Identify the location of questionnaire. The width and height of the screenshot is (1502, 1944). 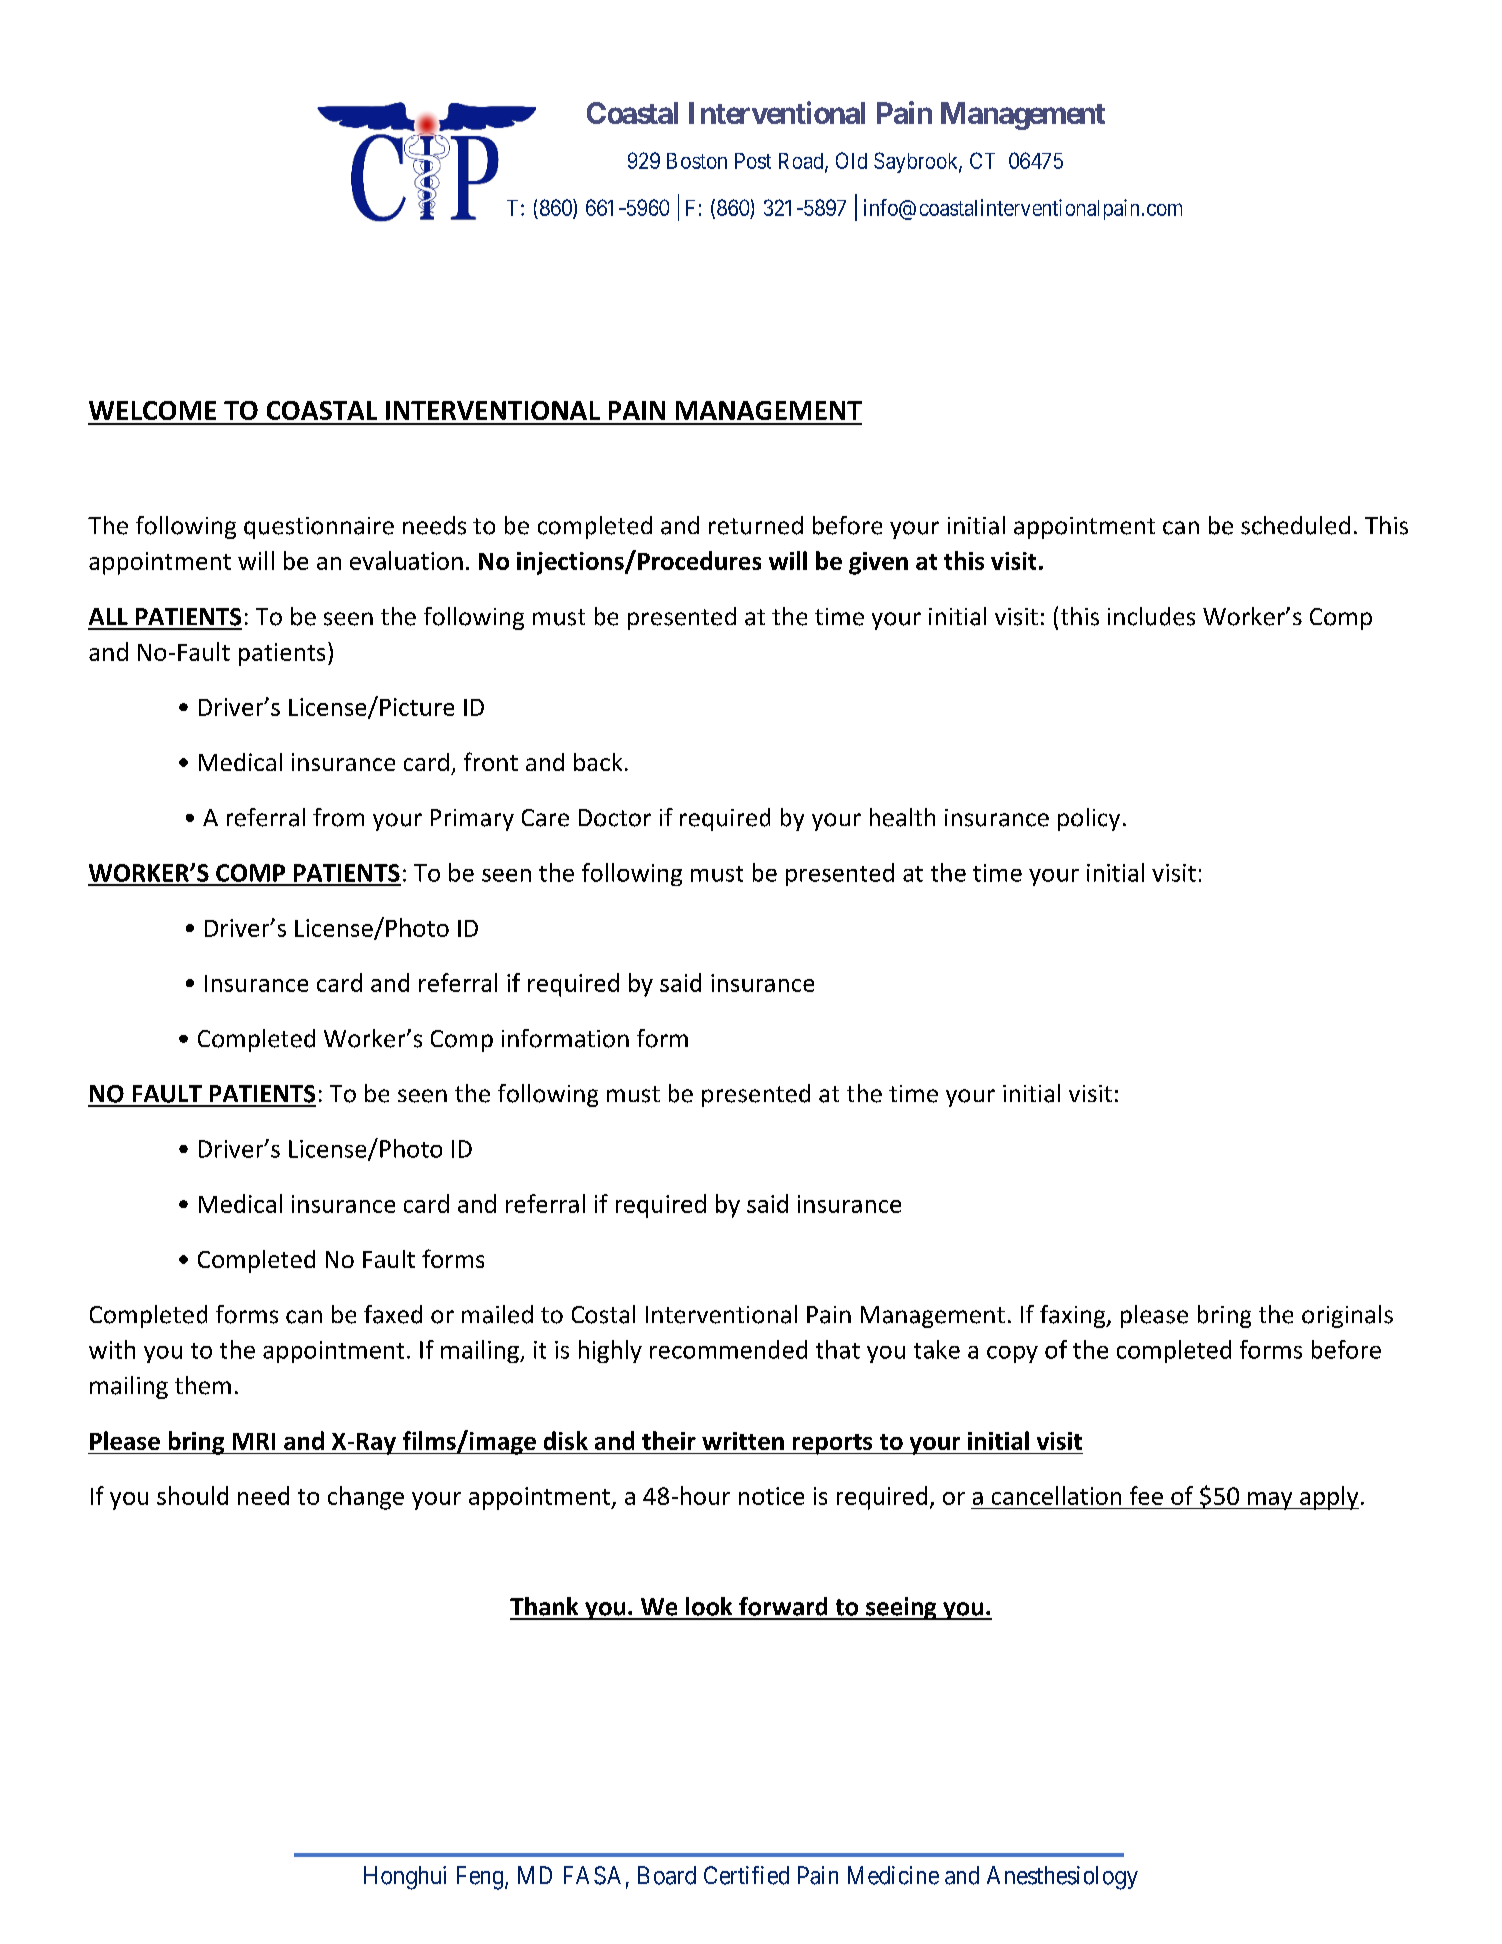
(319, 528).
